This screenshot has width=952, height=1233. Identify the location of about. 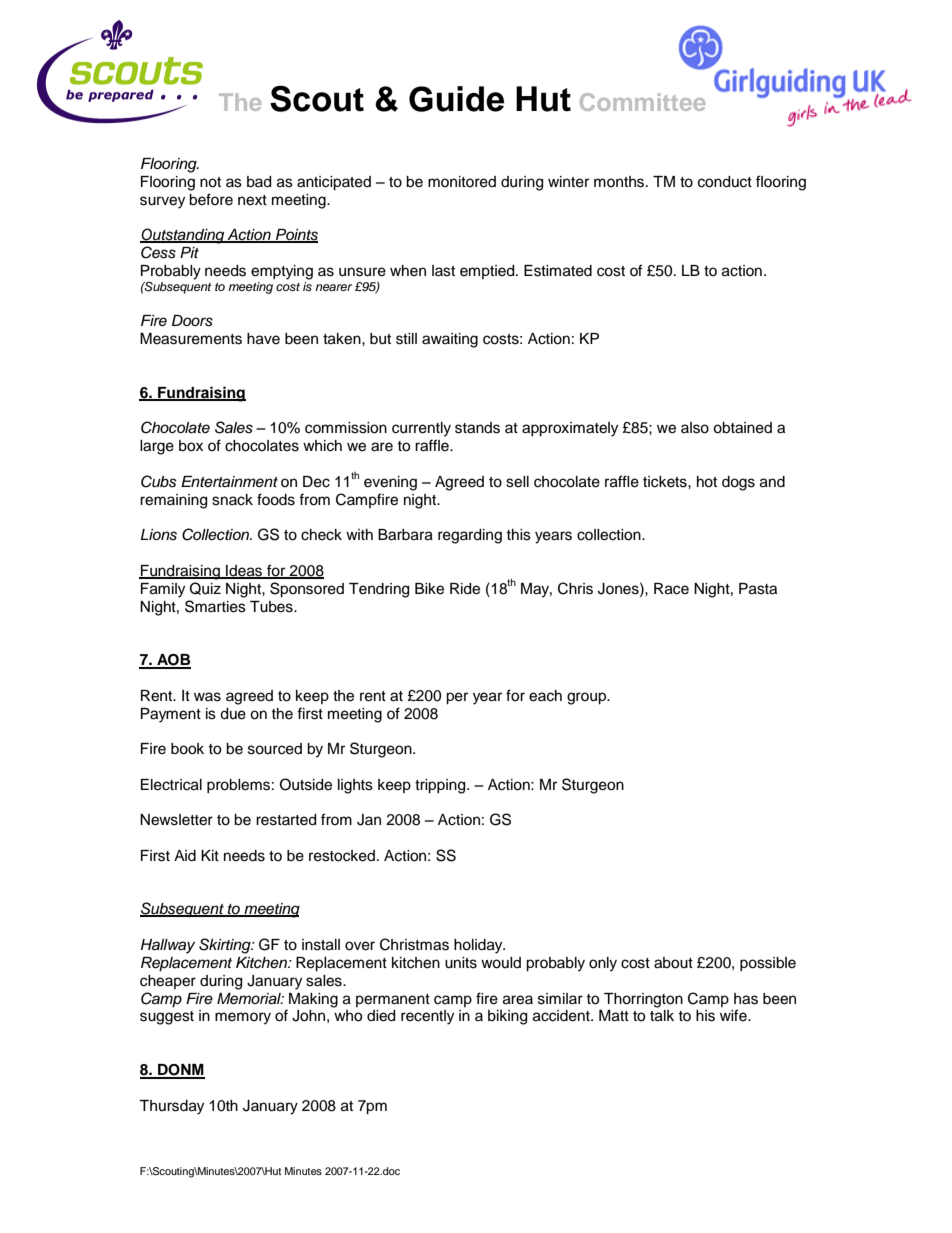
(673, 963).
